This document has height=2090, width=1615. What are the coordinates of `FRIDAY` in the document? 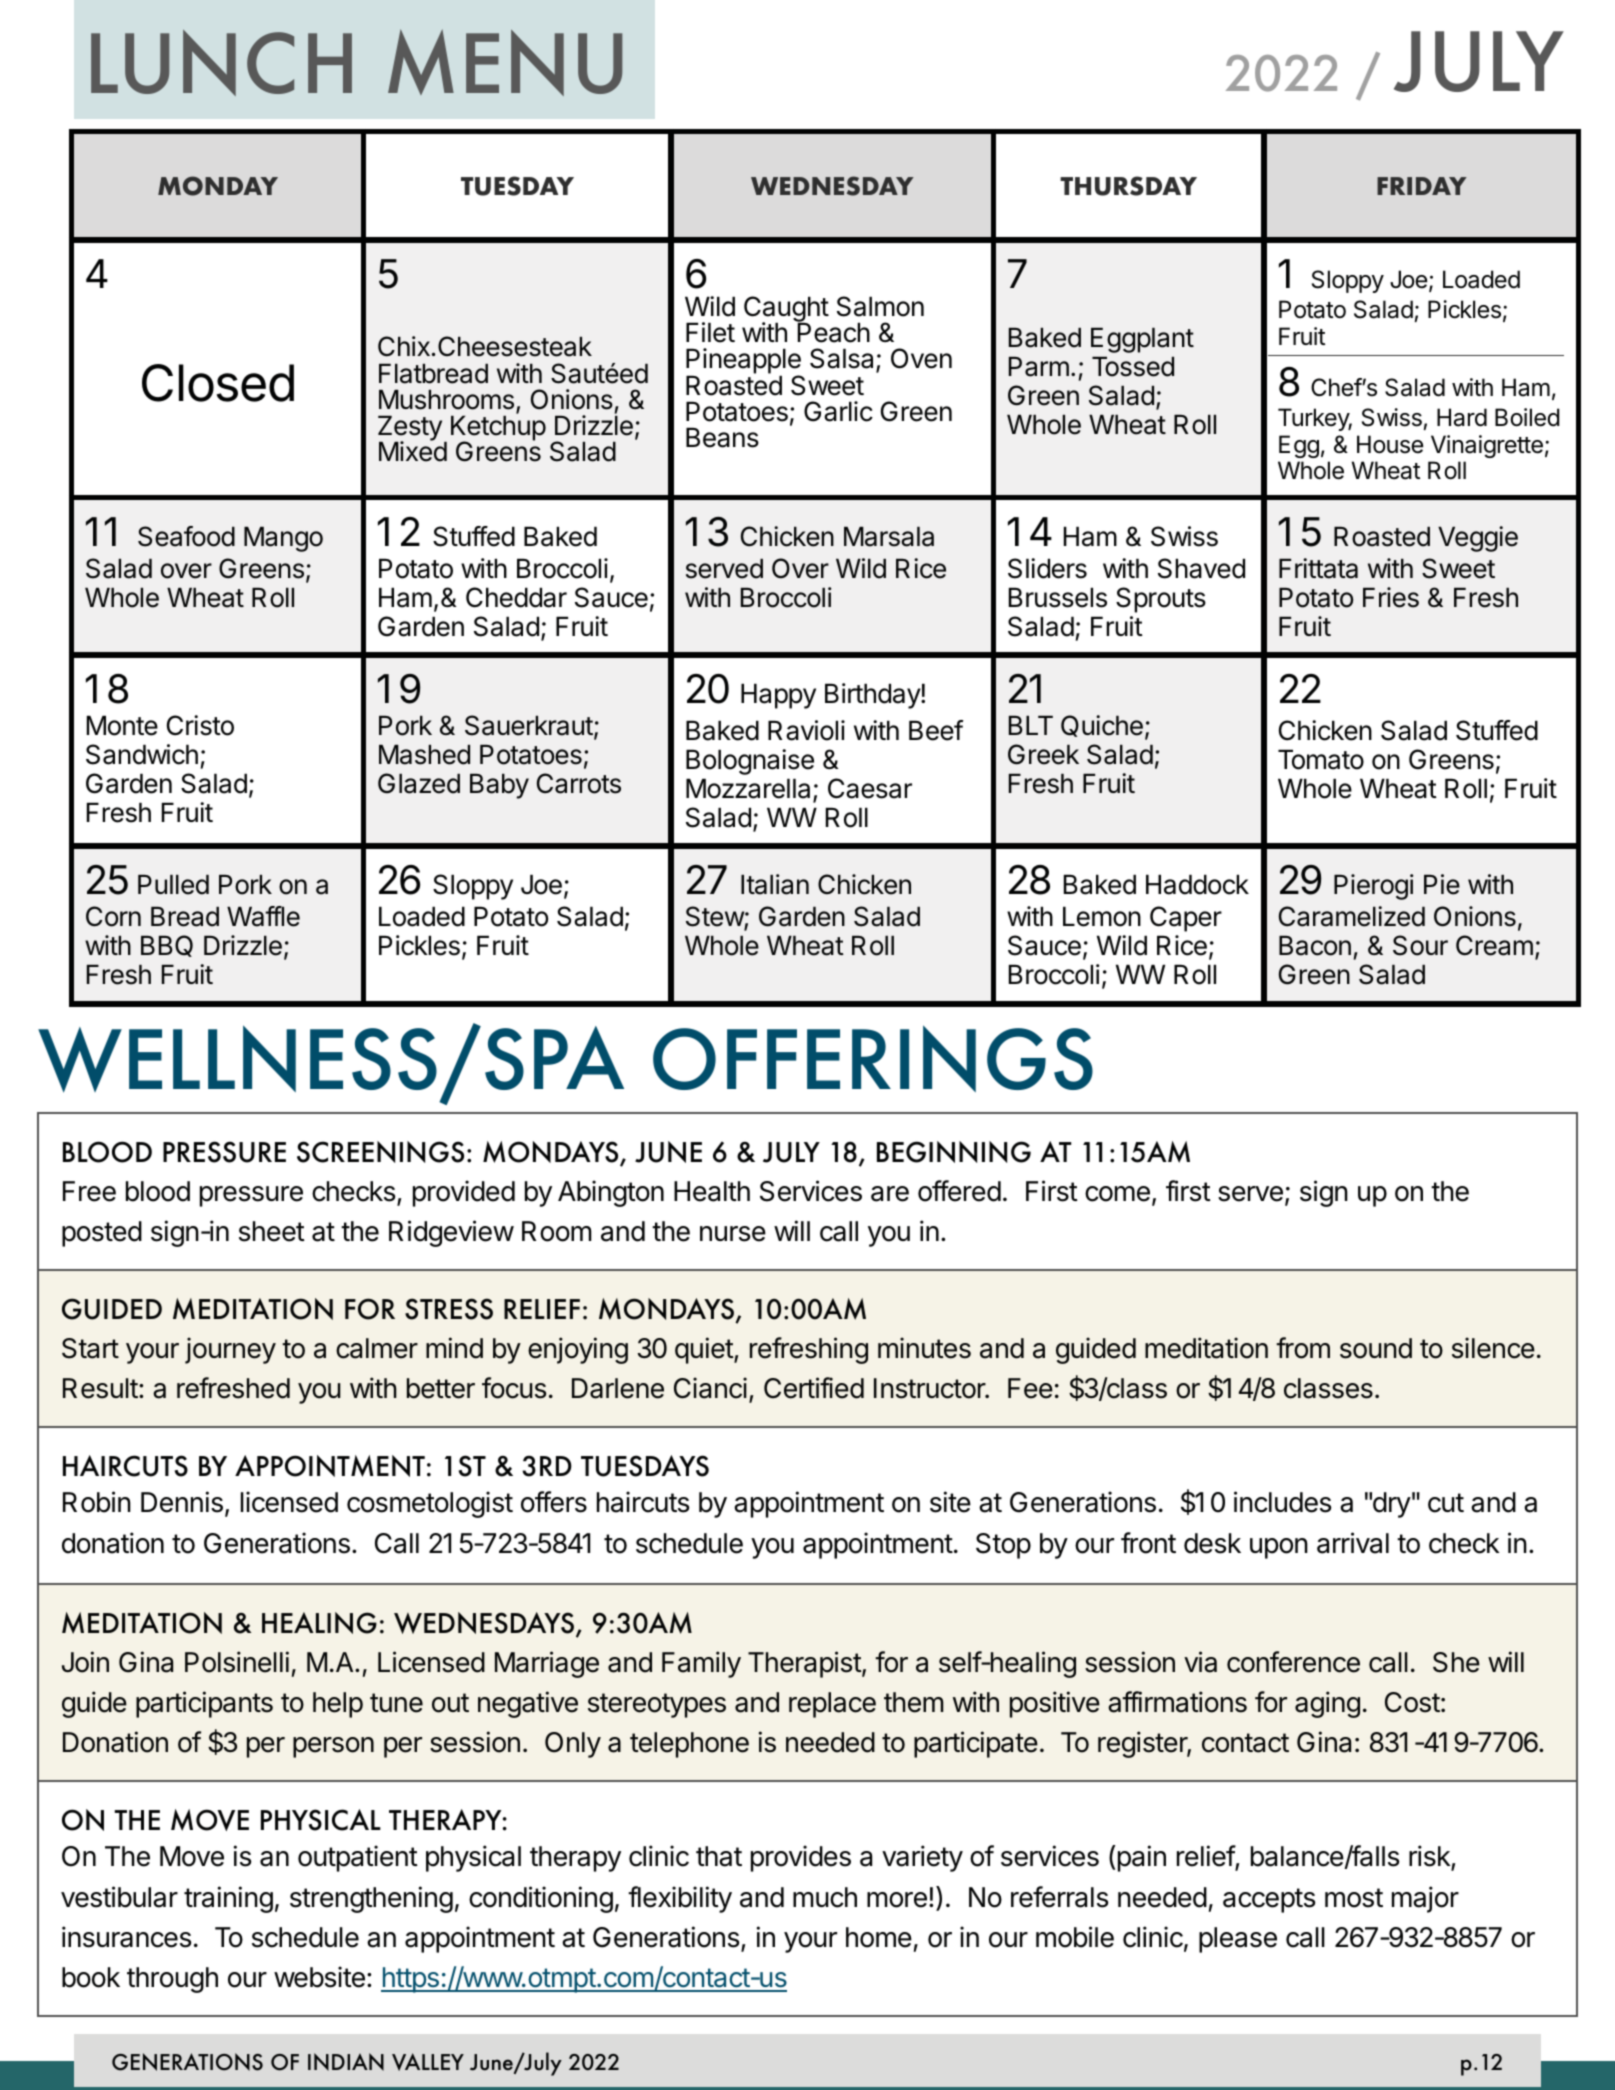 It's located at (1422, 186).
